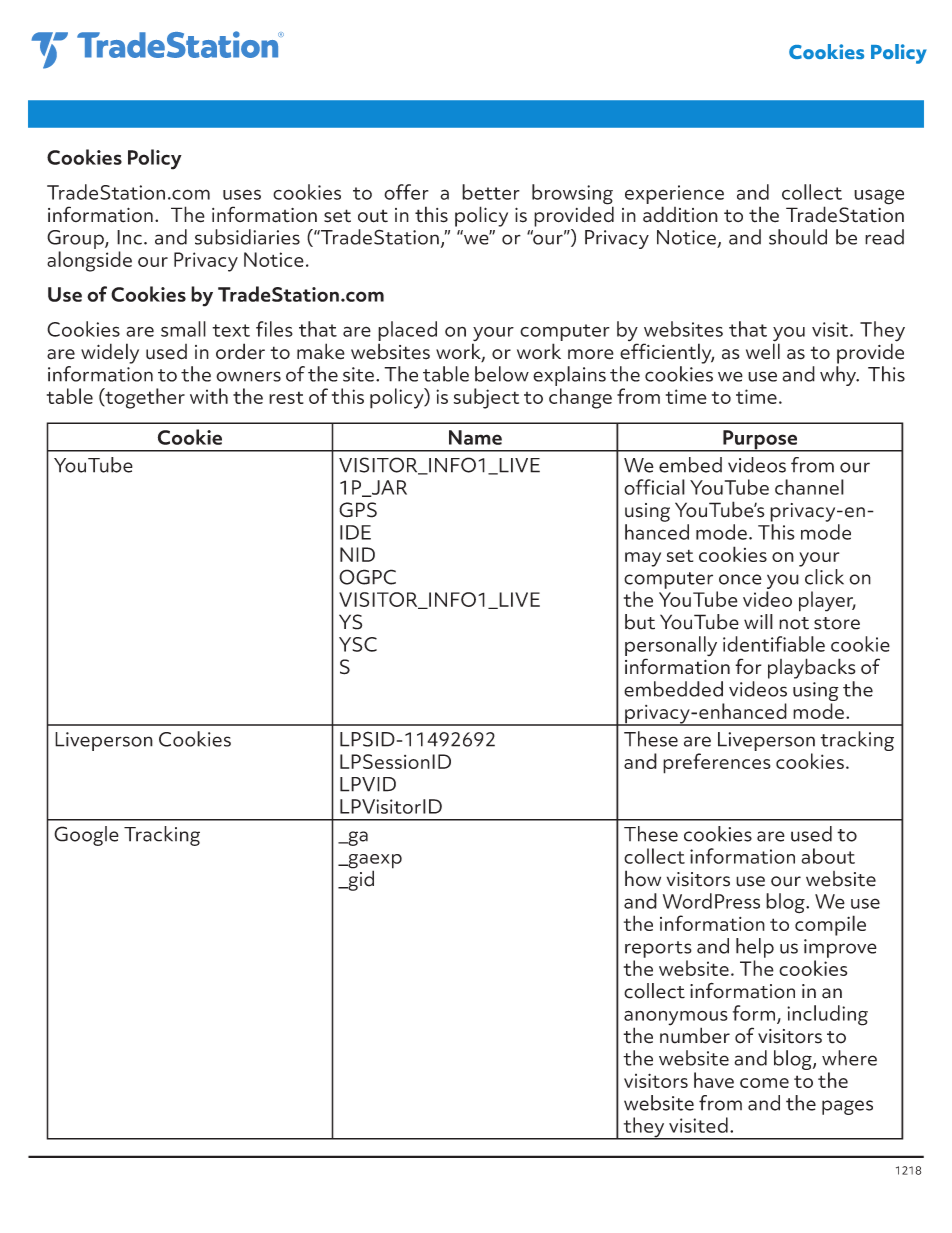 The width and height of the screenshot is (952, 1233). What do you see at coordinates (764, 1083) in the screenshot?
I see `come` at bounding box center [764, 1083].
